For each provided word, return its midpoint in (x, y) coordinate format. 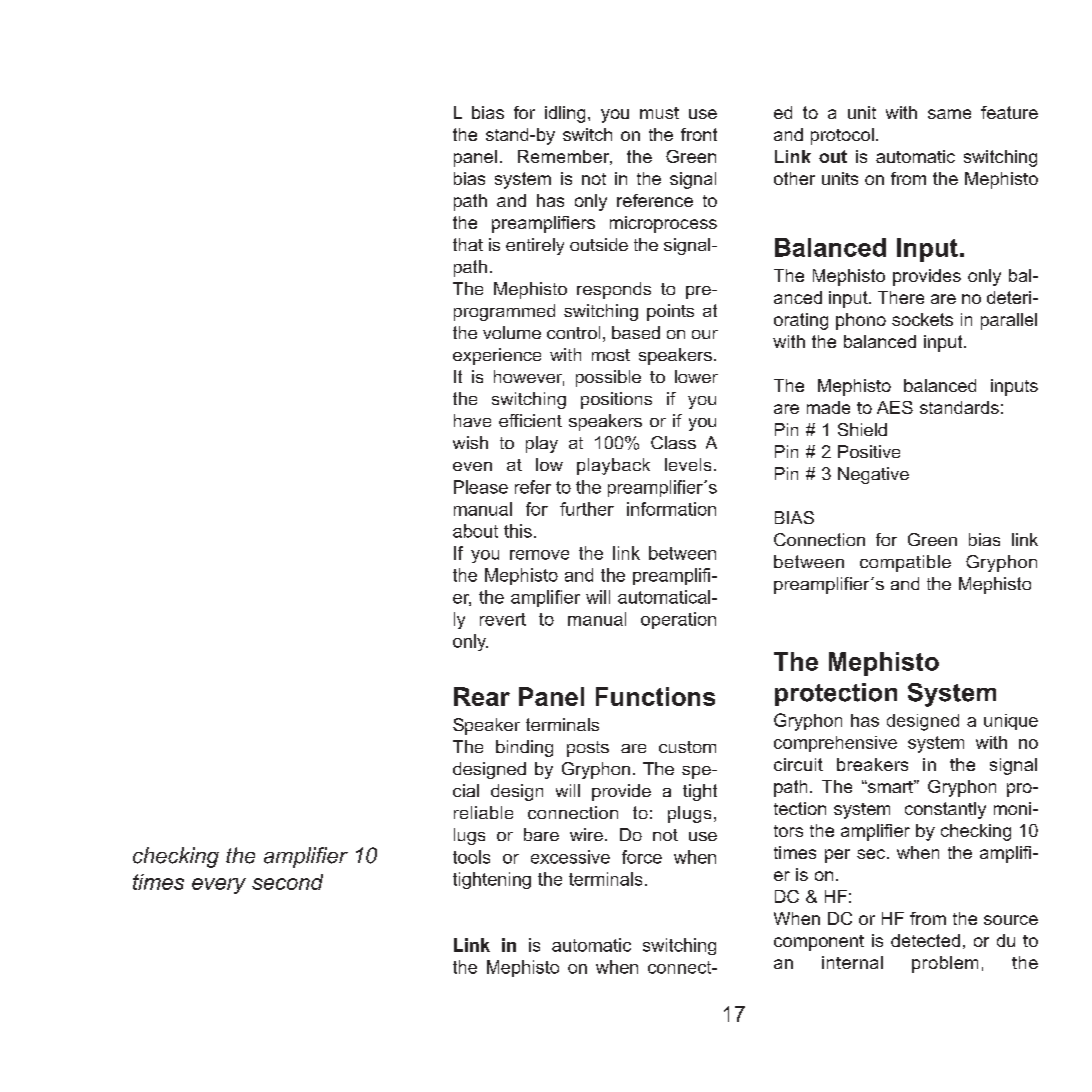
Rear (482, 696)
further (587, 509)
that (468, 244)
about (475, 531)
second (287, 882)
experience (497, 356)
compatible (905, 563)
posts (588, 749)
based (636, 332)
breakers (872, 764)
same (949, 114)
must (659, 113)
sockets (922, 319)
